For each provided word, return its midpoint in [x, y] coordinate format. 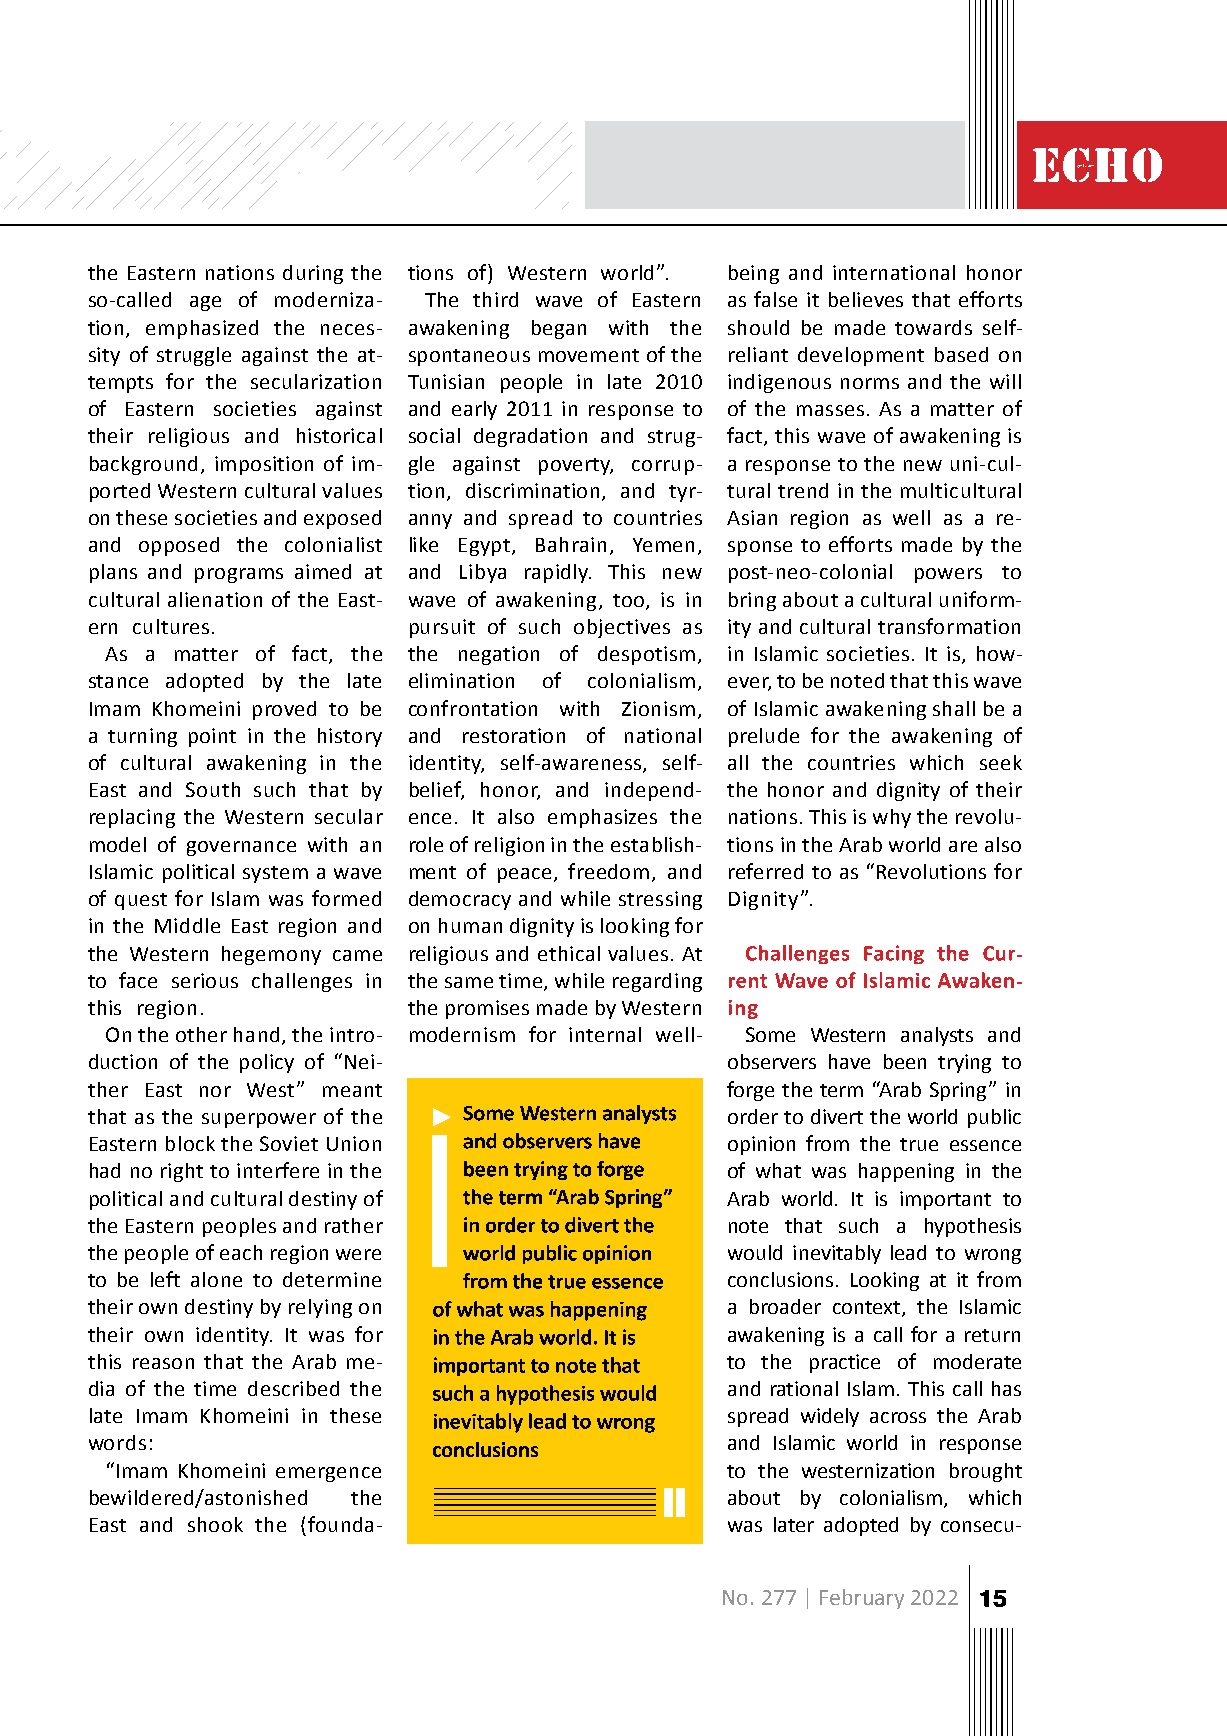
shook [215, 1524]
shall [954, 708]
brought [986, 1472]
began [559, 329]
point [212, 737]
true [919, 1144]
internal [605, 1034]
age [205, 303]
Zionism [658, 708]
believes [866, 299]
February [862, 1599]
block [190, 1143]
